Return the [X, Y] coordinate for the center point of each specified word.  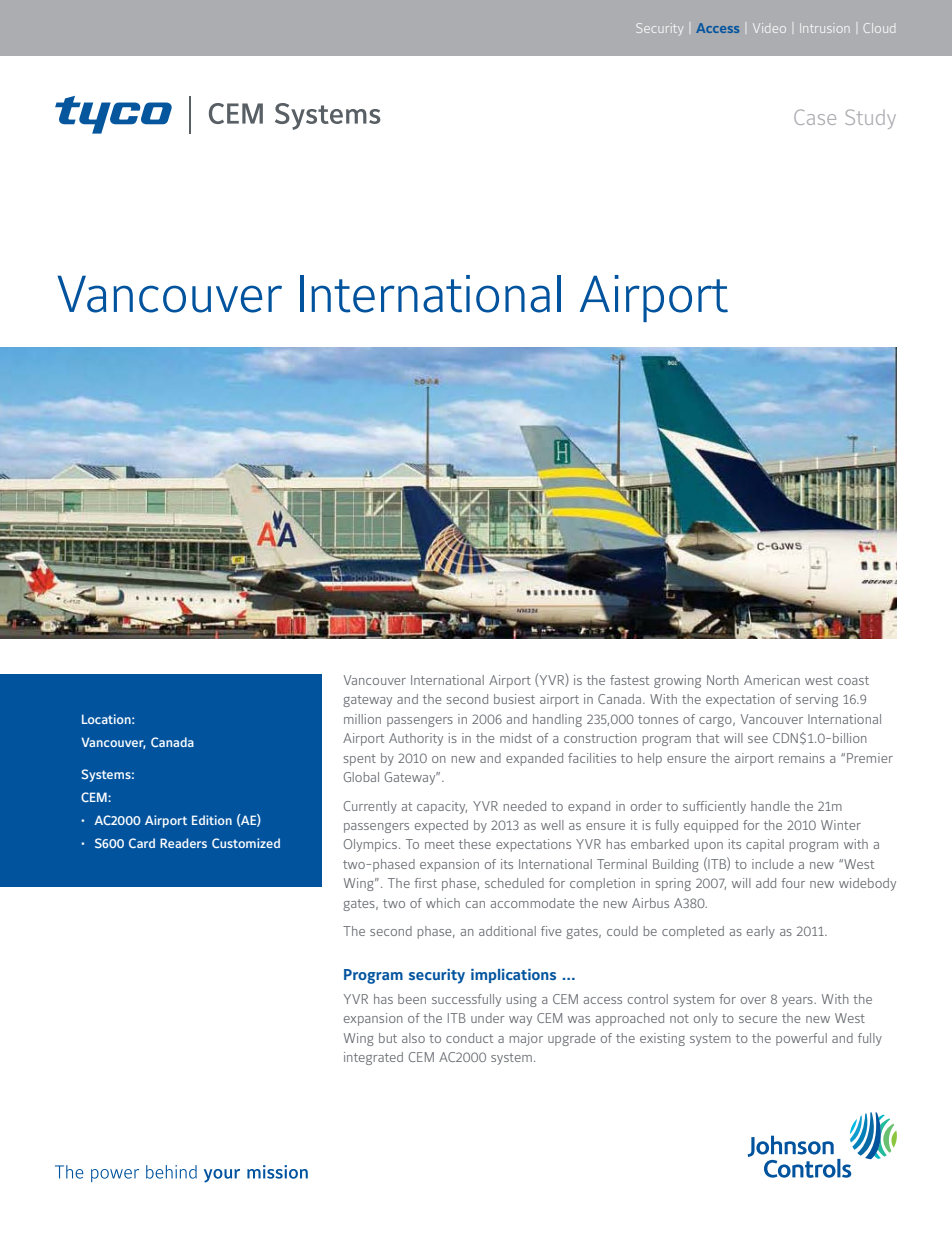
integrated [373, 1058]
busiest [514, 699]
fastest [629, 680]
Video [769, 28]
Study [870, 119]
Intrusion [824, 28]
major [526, 1039]
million [362, 719]
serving [817, 700]
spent [360, 760]
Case [815, 117]
